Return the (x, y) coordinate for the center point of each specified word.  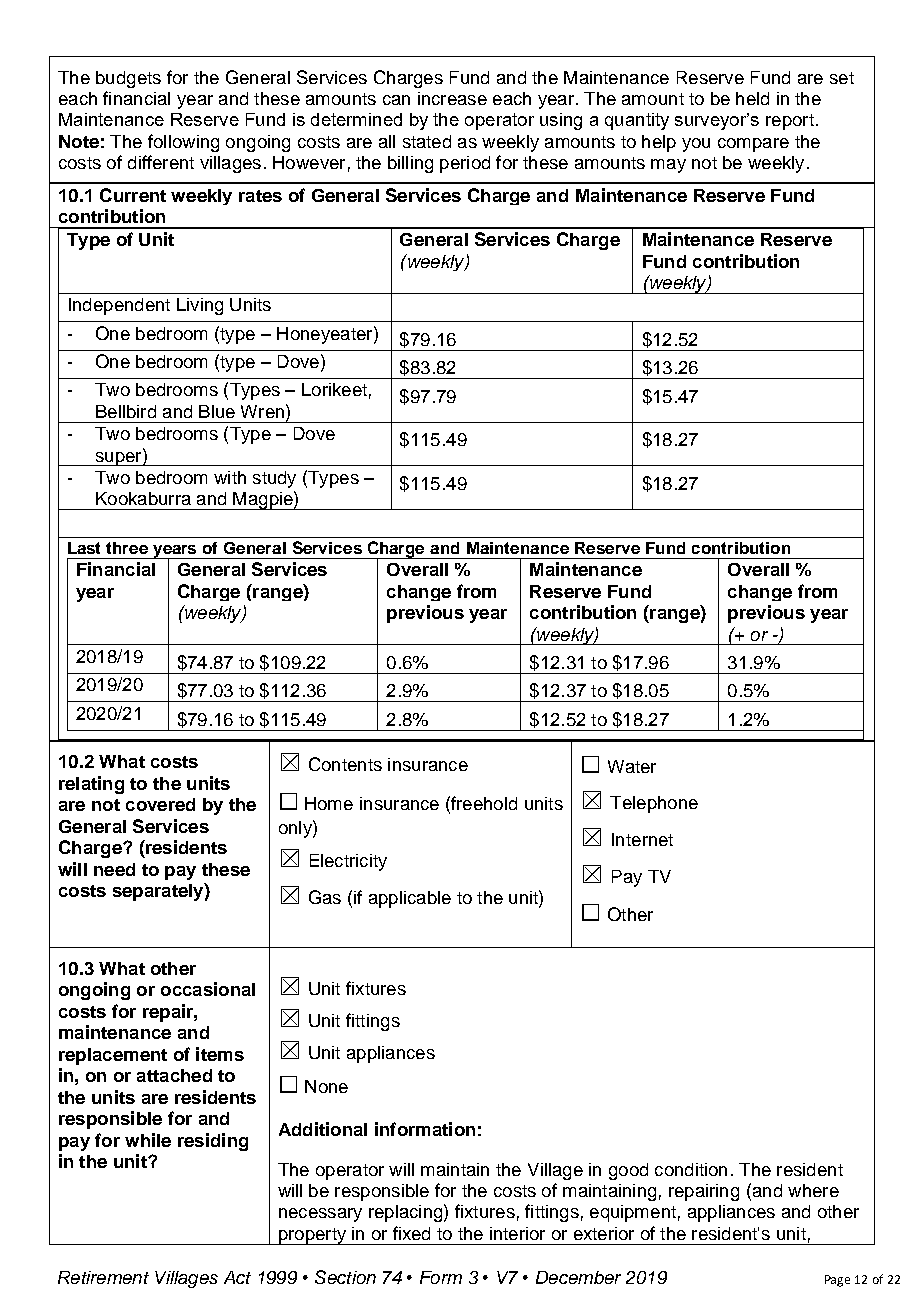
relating (91, 785)
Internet (642, 839)
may (668, 166)
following (183, 143)
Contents (345, 764)
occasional (208, 989)
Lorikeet (334, 389)
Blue (217, 411)
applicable (410, 899)
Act (237, 1277)
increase (452, 98)
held (752, 98)
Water (632, 766)
